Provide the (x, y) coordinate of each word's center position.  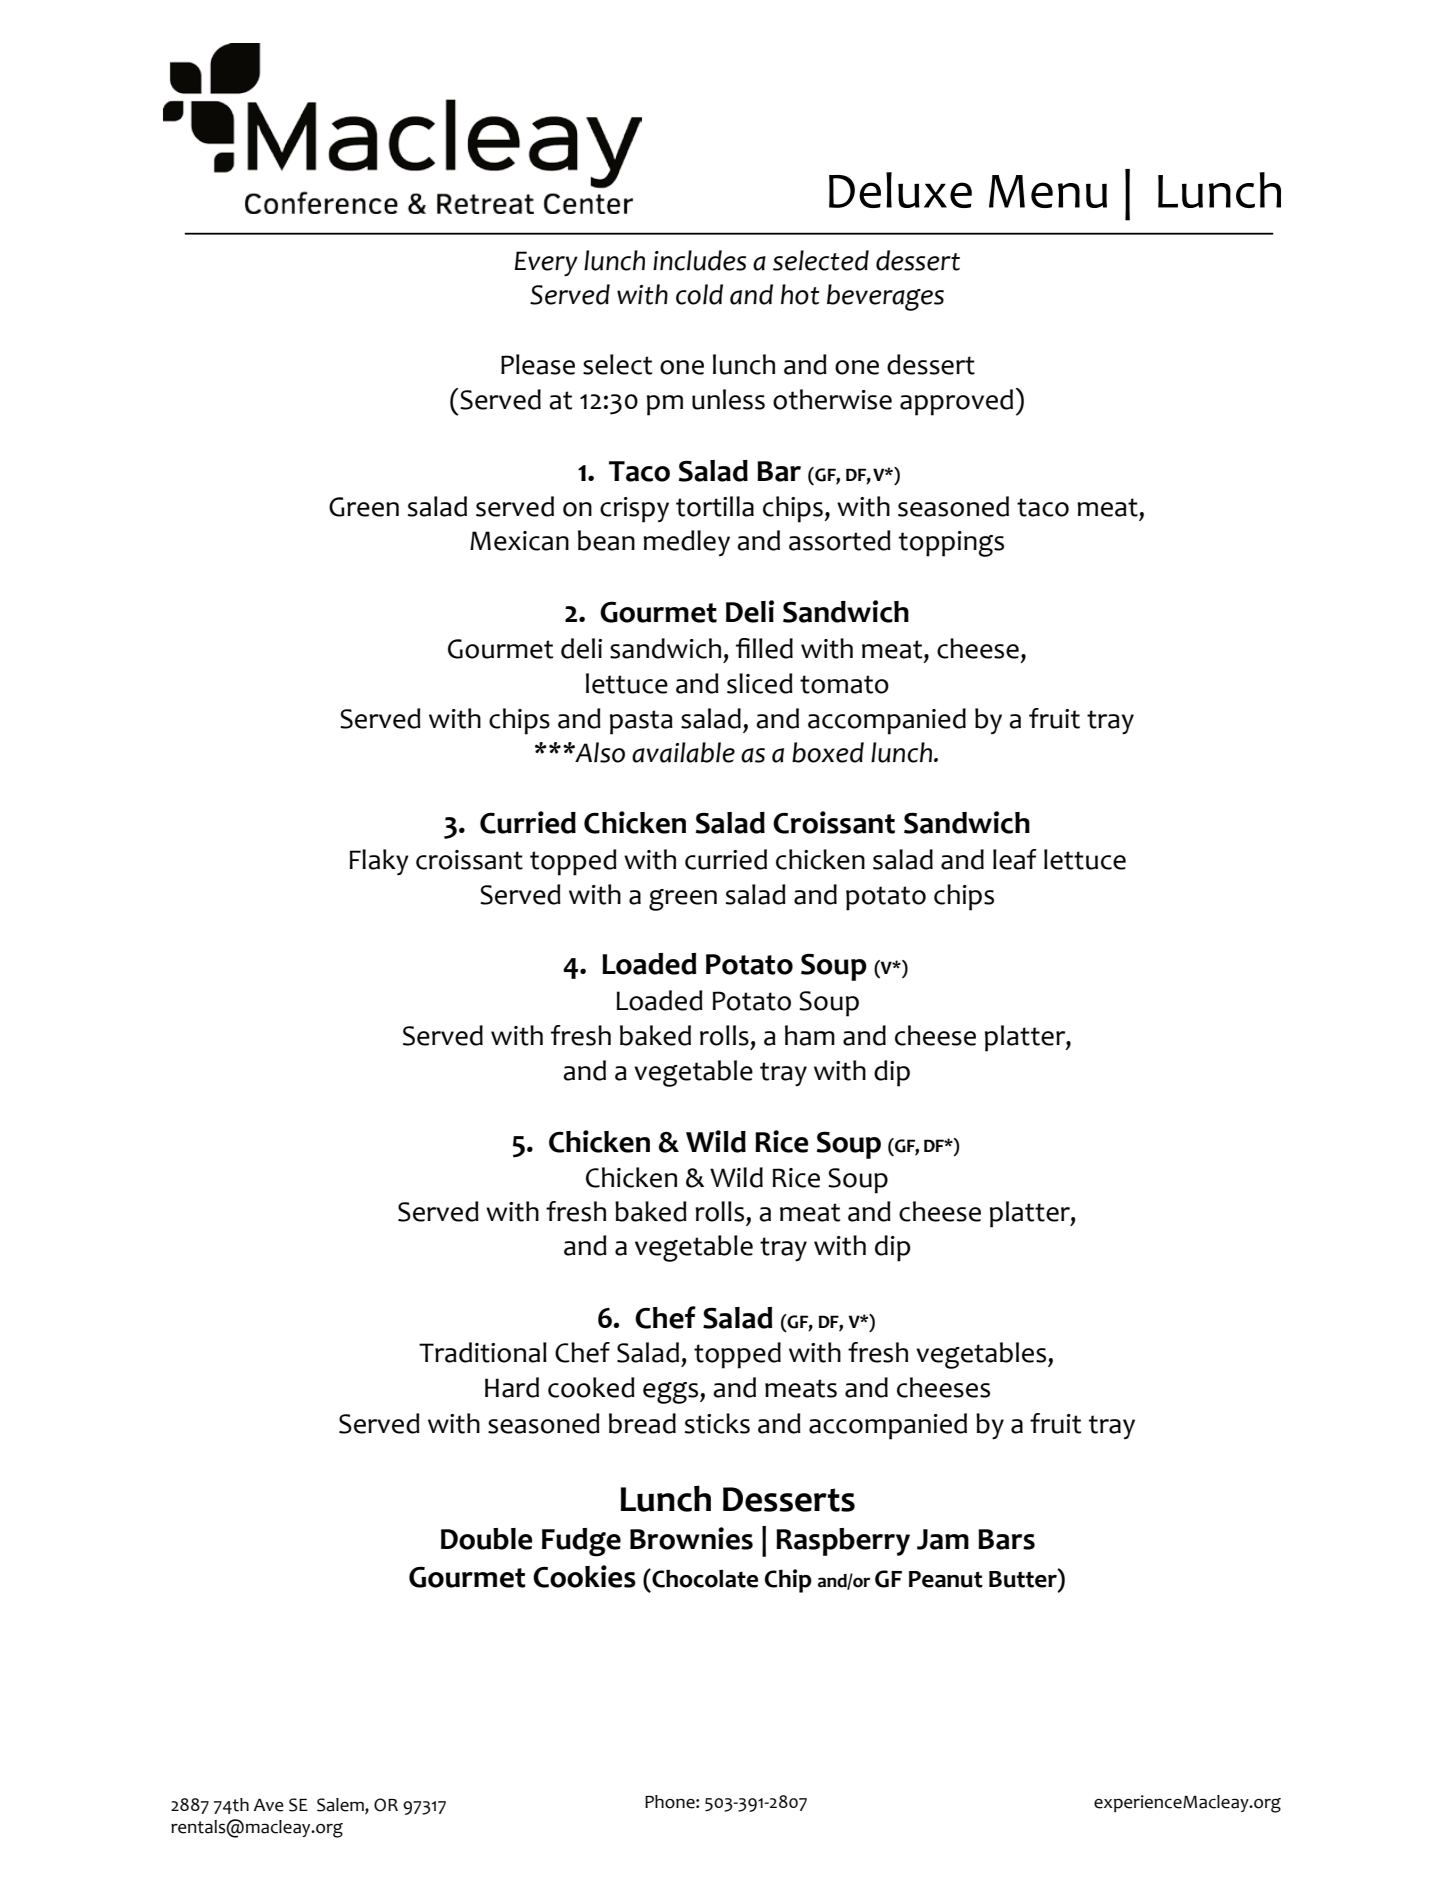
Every (546, 264)
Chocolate (704, 1578)
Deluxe (900, 190)
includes (699, 260)
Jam (943, 1539)
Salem (341, 1805)
